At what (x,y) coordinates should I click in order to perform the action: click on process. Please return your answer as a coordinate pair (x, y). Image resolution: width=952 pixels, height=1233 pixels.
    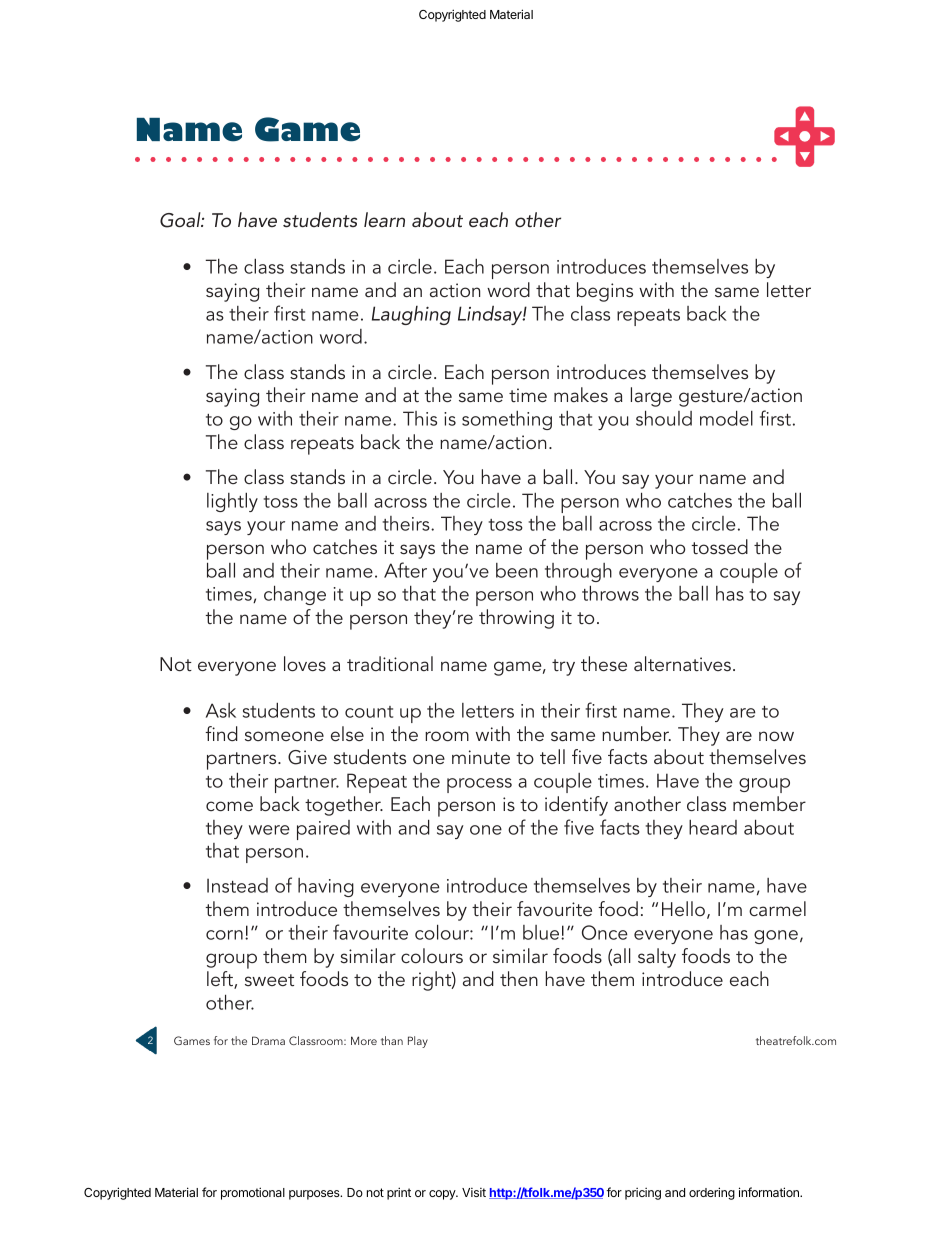
    Looking at the image, I should click on (479, 785).
